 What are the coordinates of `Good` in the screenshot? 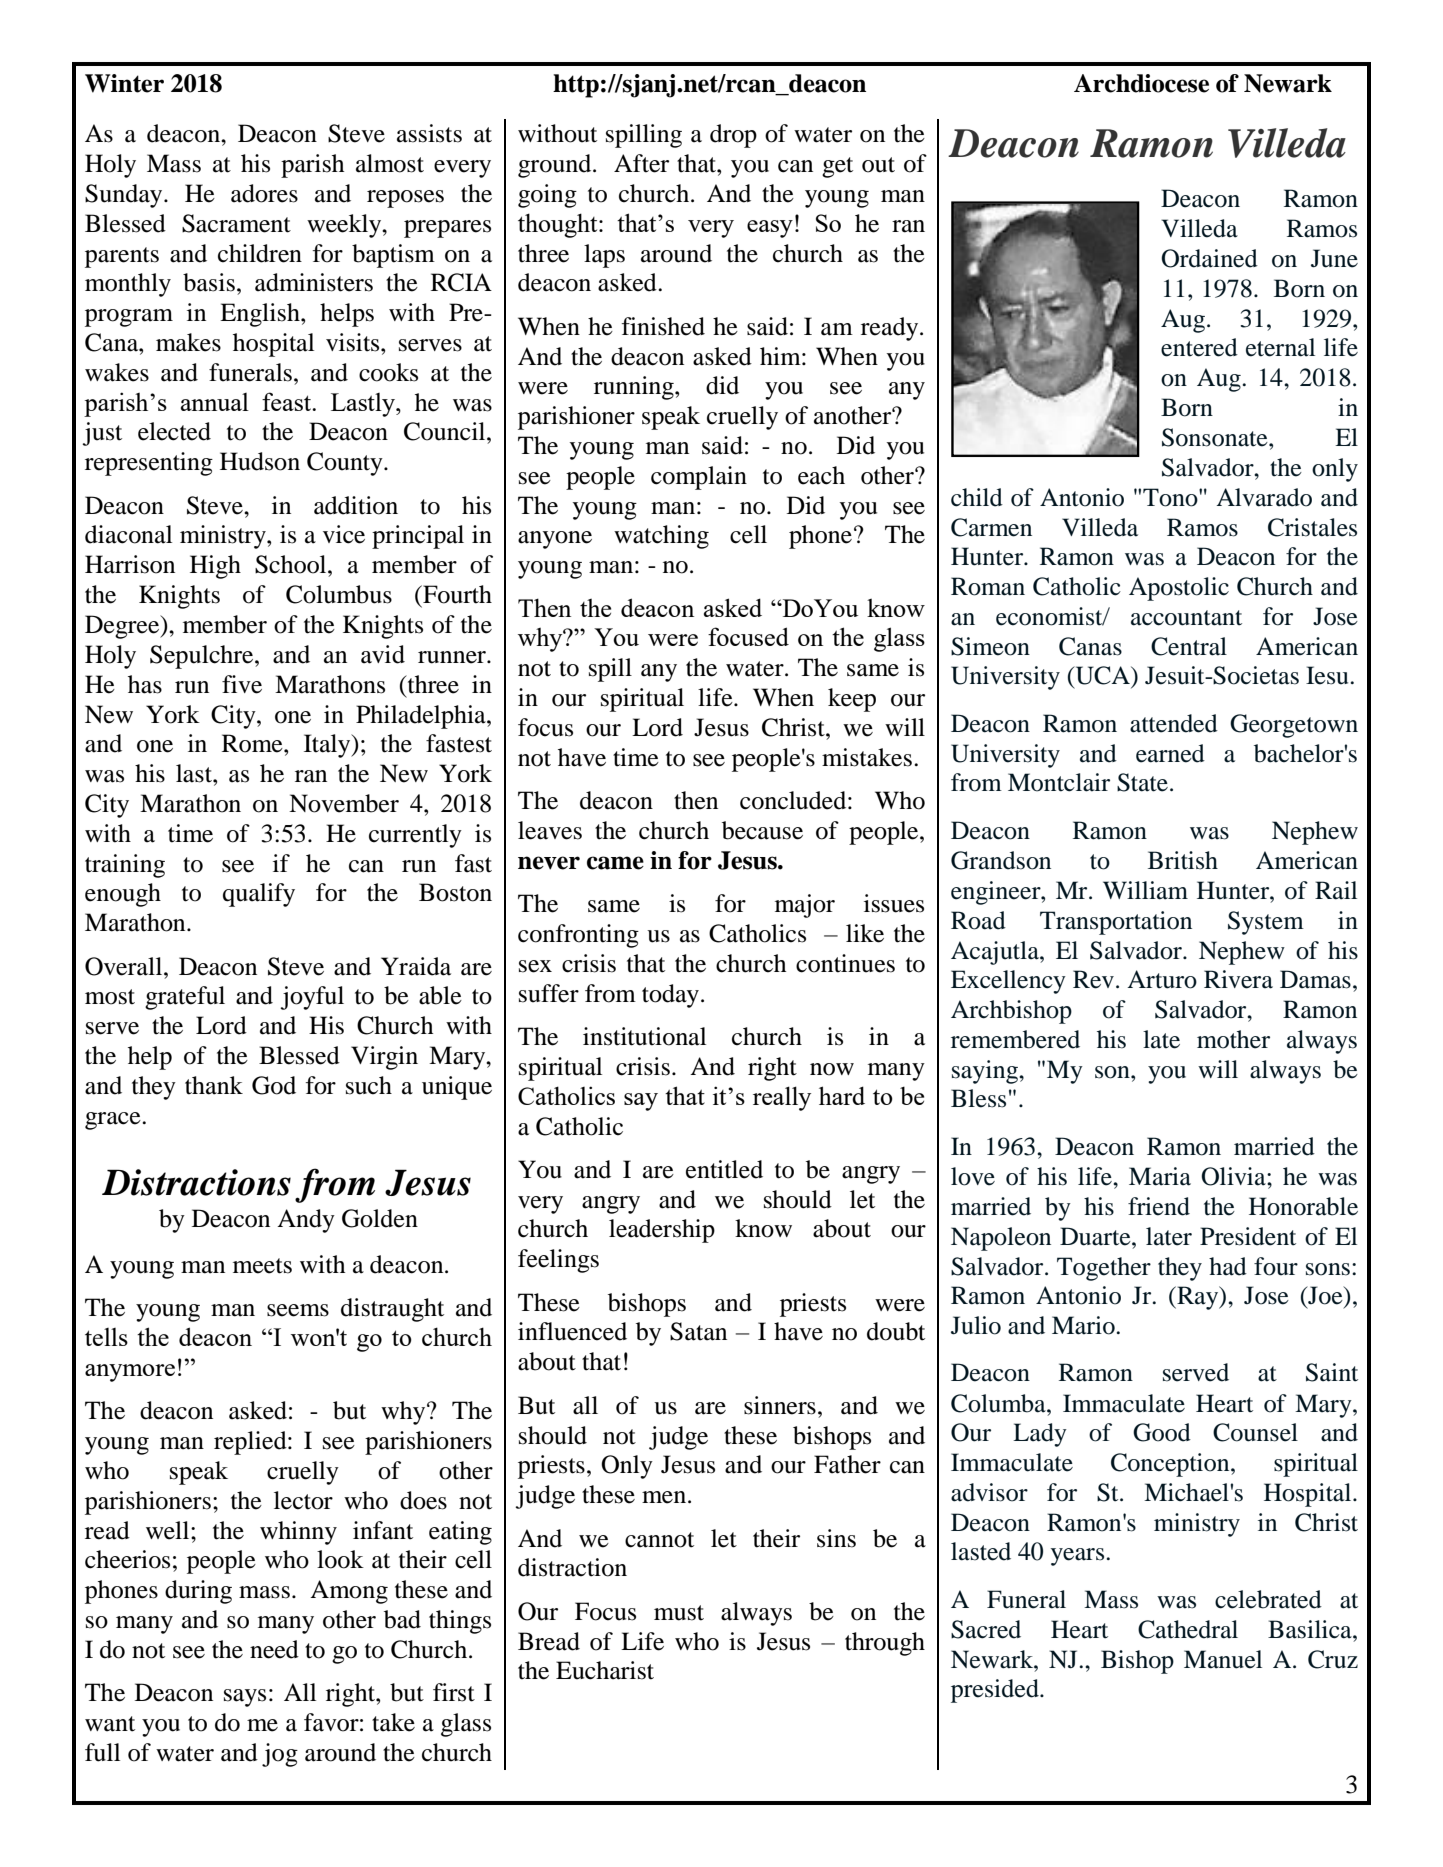 It's located at (1162, 1432).
